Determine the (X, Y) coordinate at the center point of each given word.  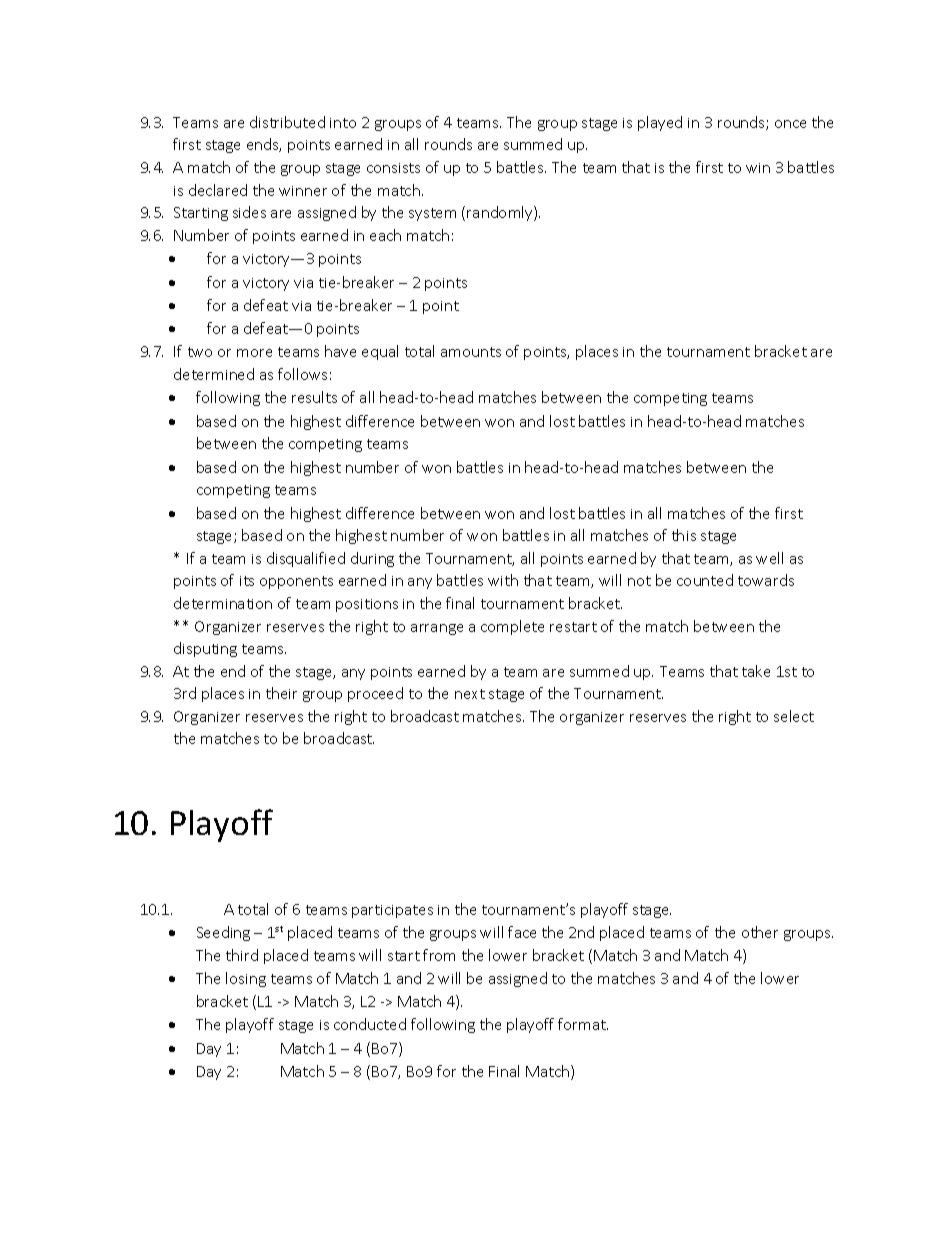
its (247, 581)
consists (393, 168)
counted (705, 580)
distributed (287, 122)
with (503, 580)
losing (246, 979)
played (660, 123)
